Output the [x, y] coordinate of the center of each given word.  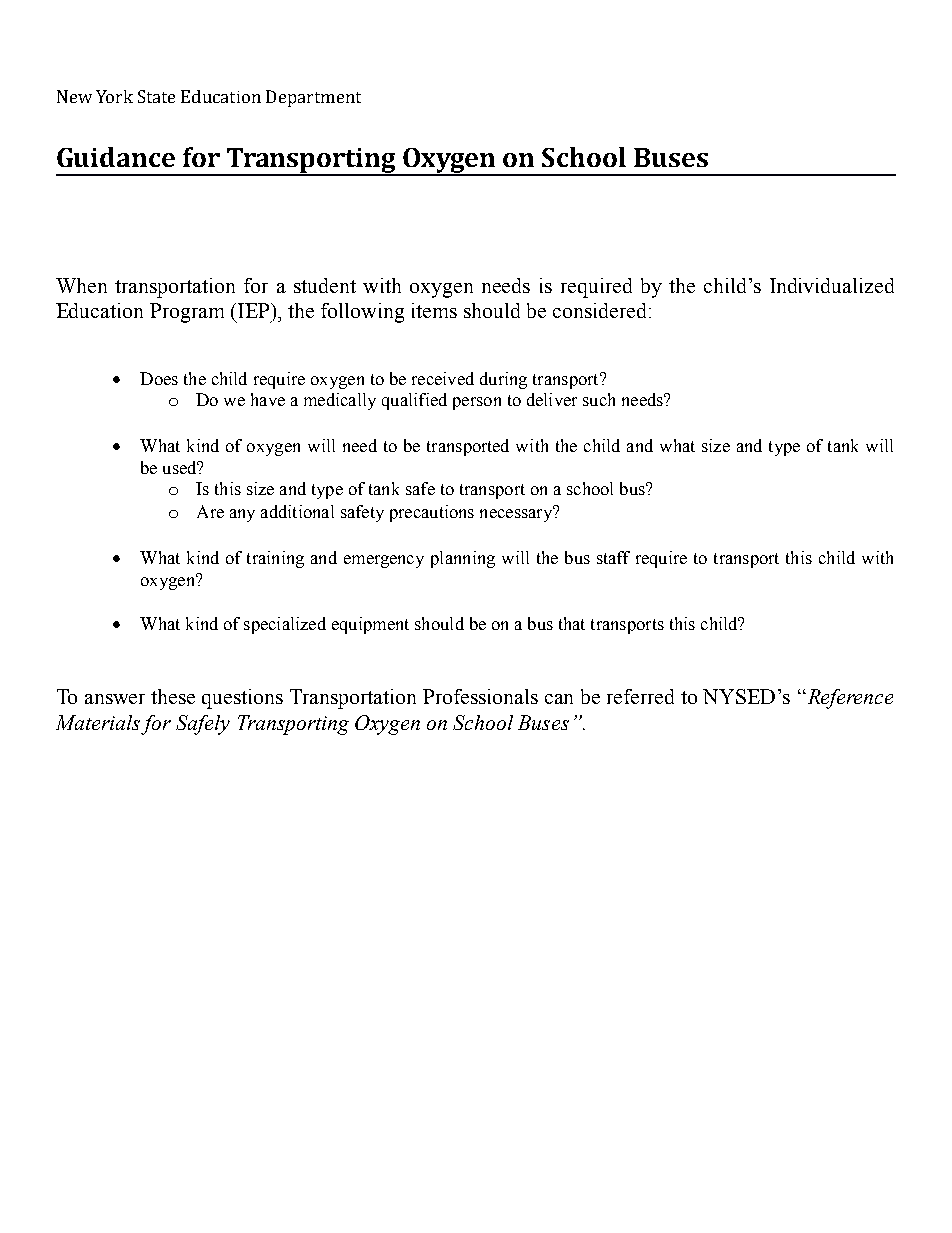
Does [159, 378]
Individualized [832, 285]
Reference [849, 699]
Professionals [480, 696]
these [173, 696]
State [156, 96]
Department [313, 98]
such [599, 399]
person [477, 403]
